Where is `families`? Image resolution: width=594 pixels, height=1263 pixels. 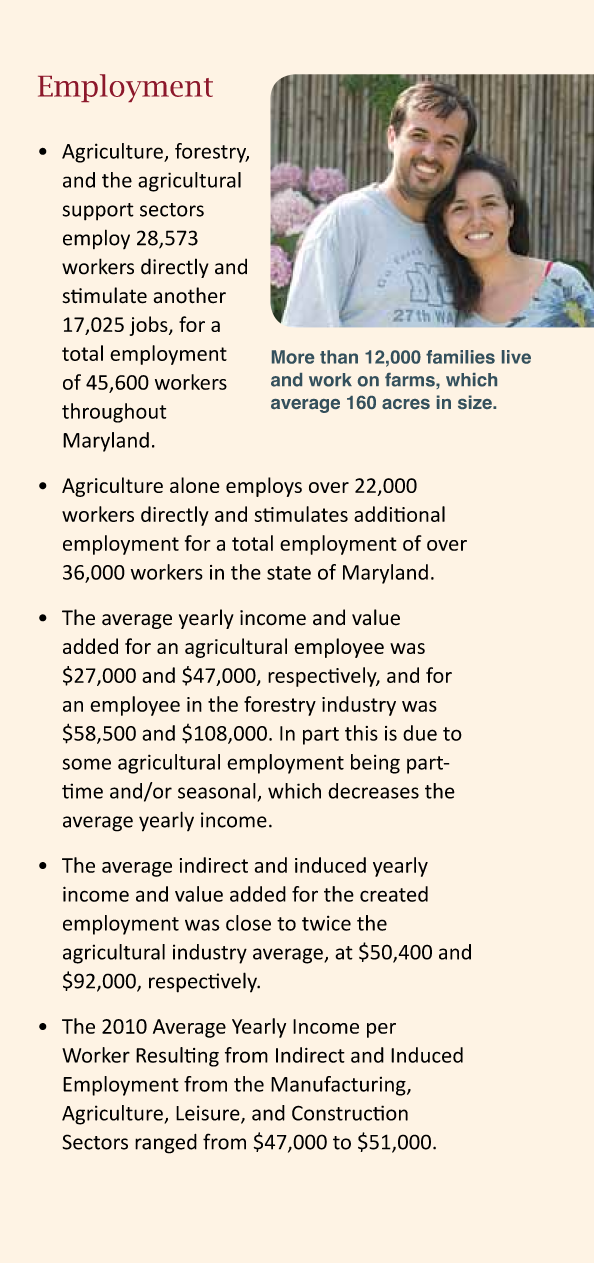 families is located at coordinates (460, 357).
